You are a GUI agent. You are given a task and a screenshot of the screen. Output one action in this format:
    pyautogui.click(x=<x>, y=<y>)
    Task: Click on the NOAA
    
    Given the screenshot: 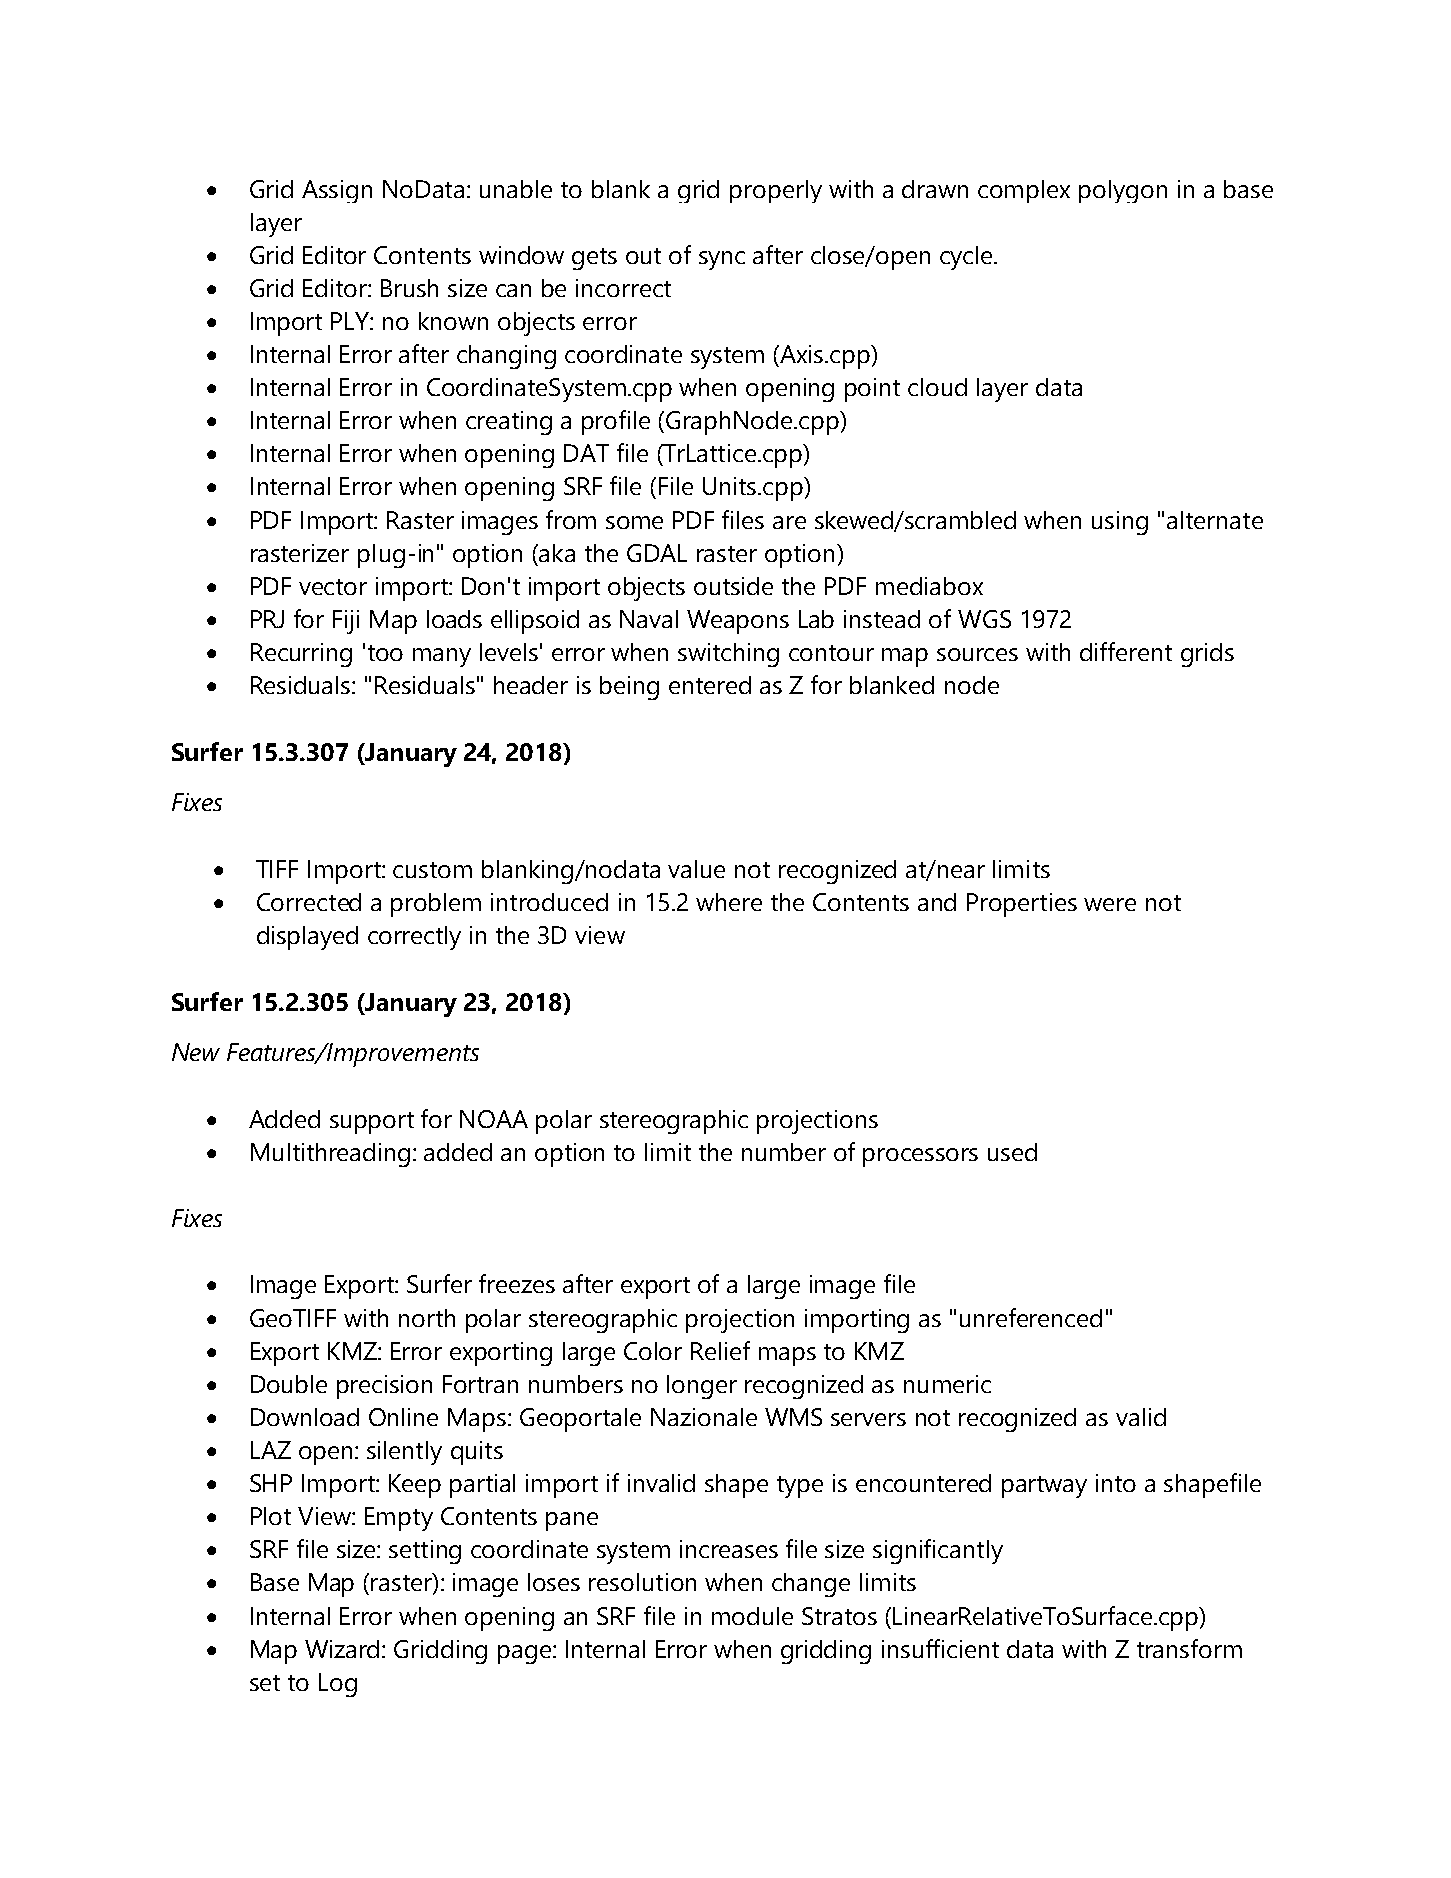 What is the action you would take?
    pyautogui.click(x=494, y=1119)
